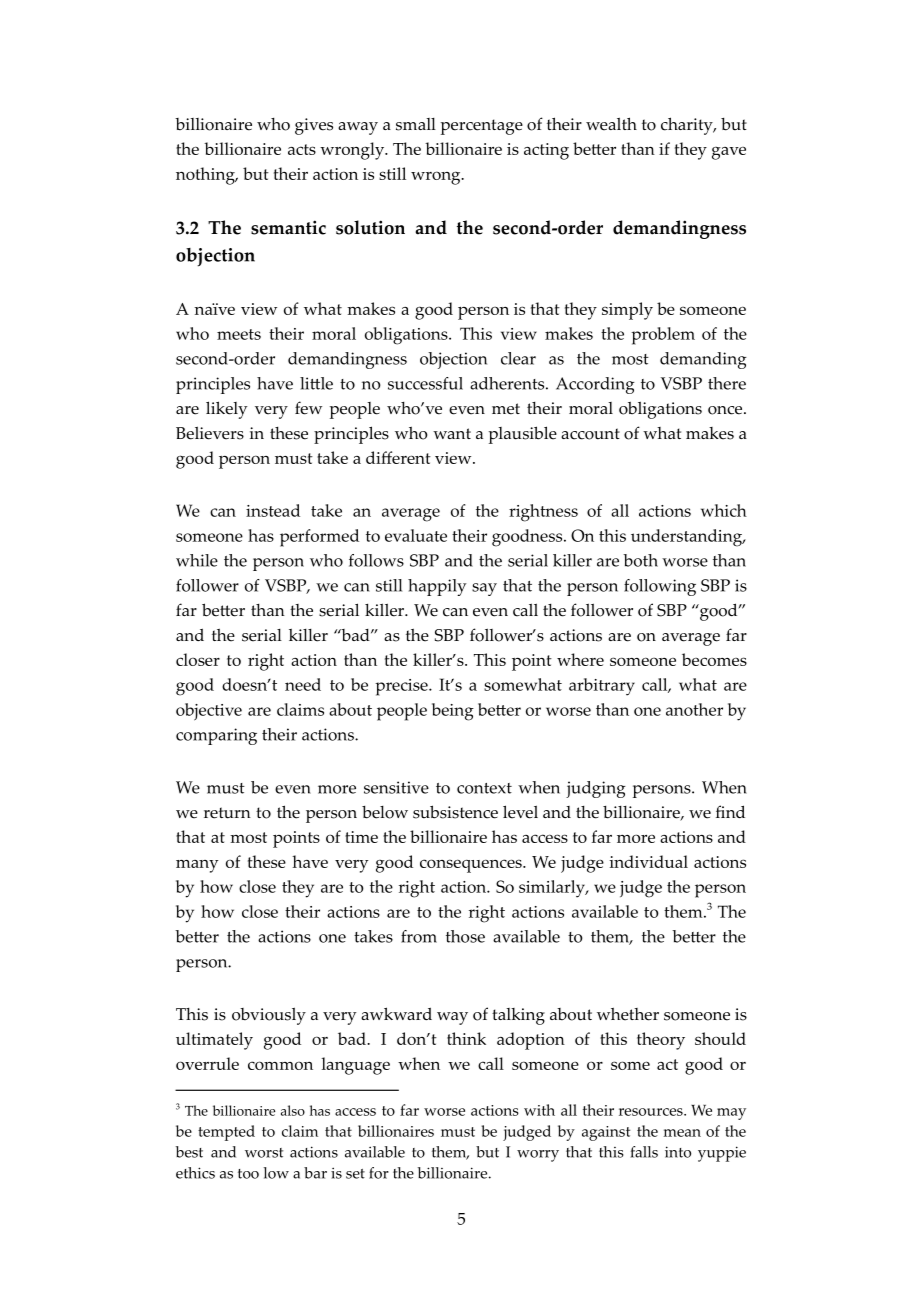 The image size is (924, 1307). I want to click on likely, so click(227, 410).
